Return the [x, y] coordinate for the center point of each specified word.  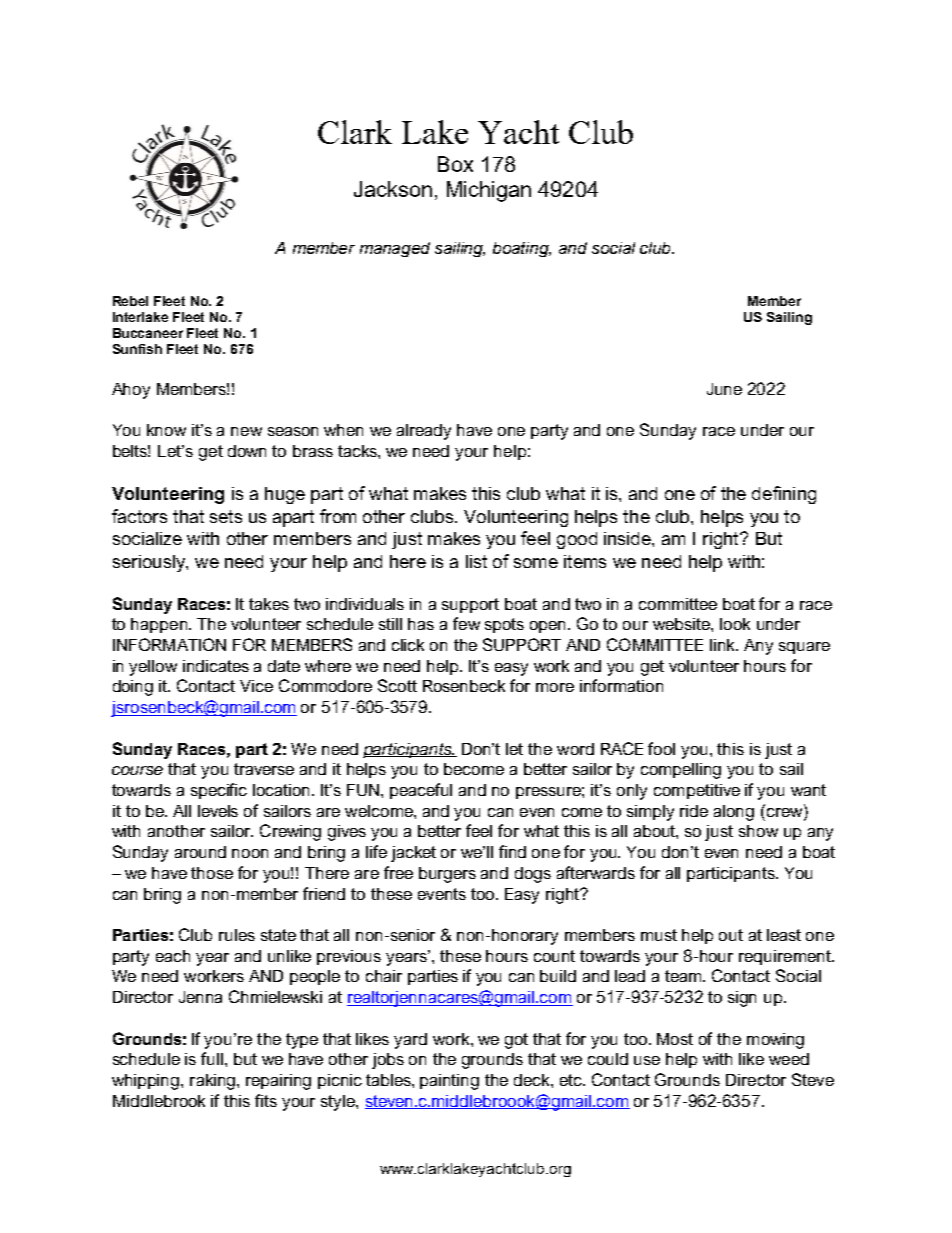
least [784, 935]
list [476, 561]
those [212, 873]
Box [455, 164]
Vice [256, 686]
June [724, 389]
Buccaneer [148, 333]
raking [212, 1082]
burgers [447, 875]
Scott [397, 685]
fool [661, 748]
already [424, 432]
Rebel [130, 301]
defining [784, 495]
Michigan [489, 191]
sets [226, 516]
